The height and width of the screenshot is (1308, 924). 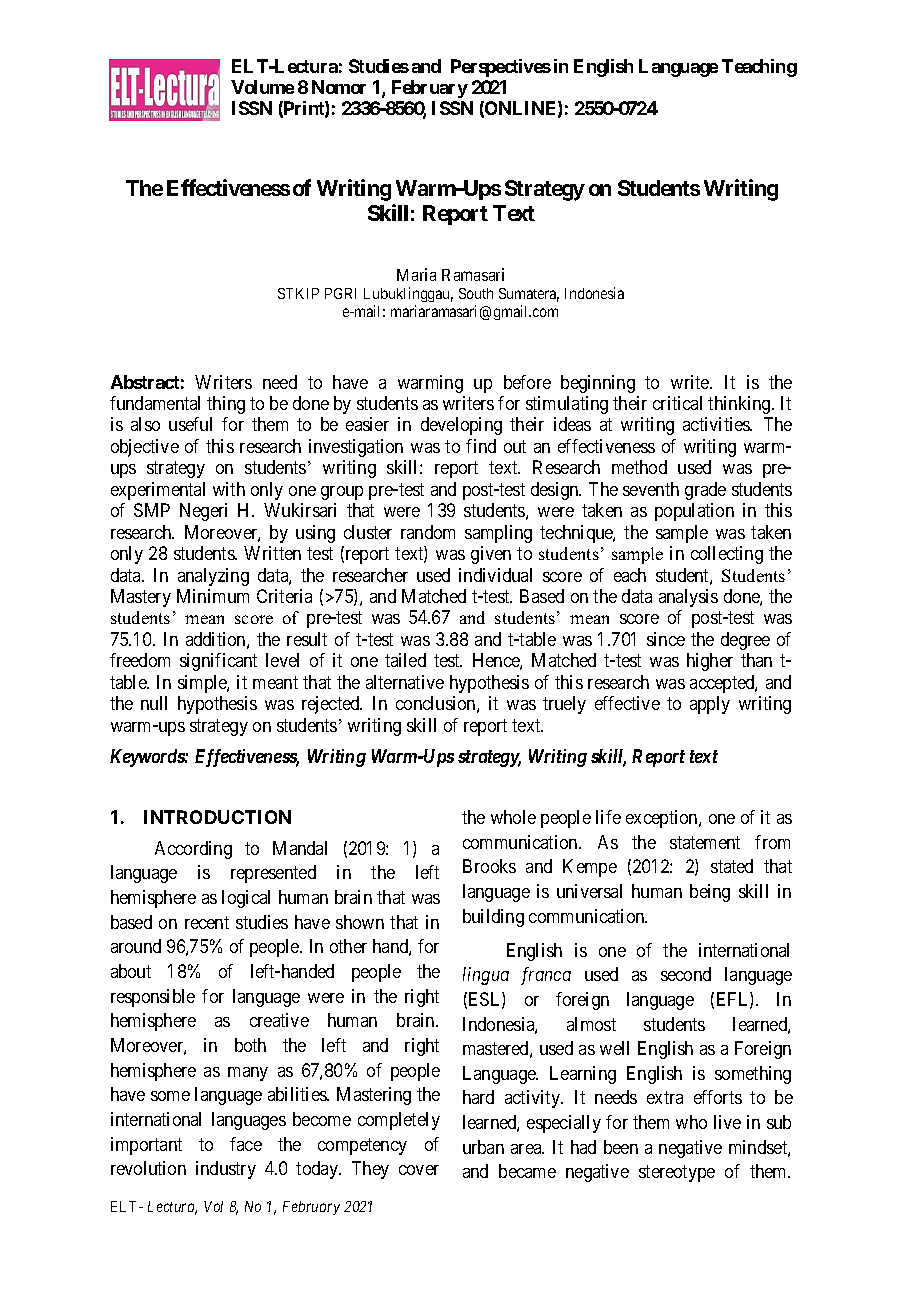 I want to click on Volume, so click(x=262, y=87).
